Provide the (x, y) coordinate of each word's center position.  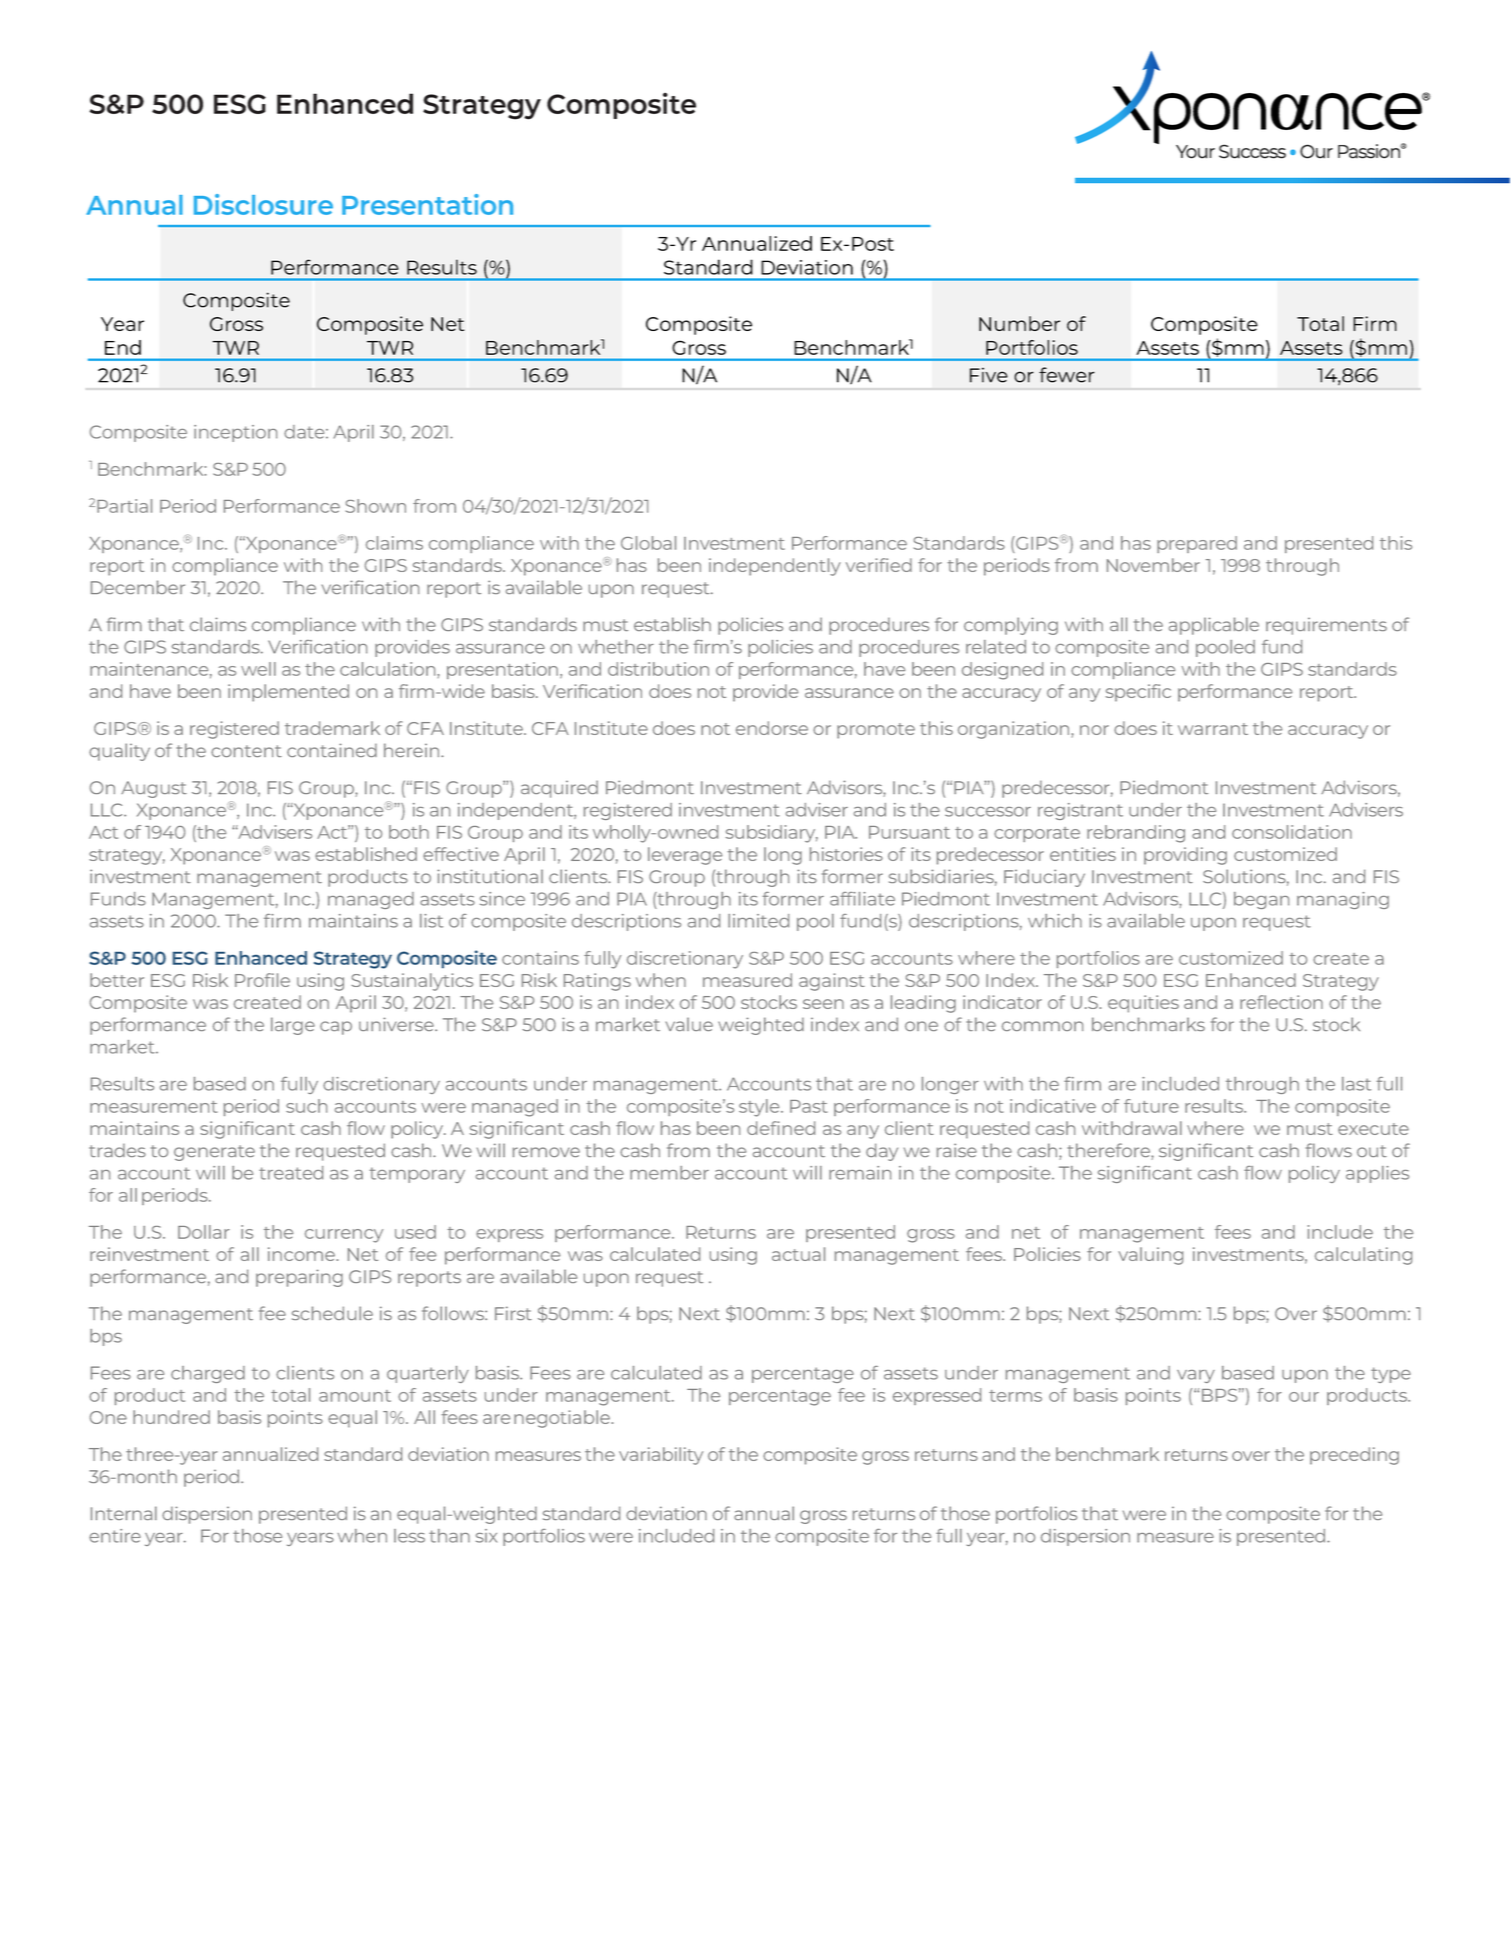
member (669, 1173)
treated (291, 1173)
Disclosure (263, 204)
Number (1019, 323)
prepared (1197, 544)
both (409, 832)
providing (1185, 856)
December (138, 587)
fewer (1067, 375)
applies (1377, 1174)
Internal (124, 1513)
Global (648, 543)
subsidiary (772, 834)
